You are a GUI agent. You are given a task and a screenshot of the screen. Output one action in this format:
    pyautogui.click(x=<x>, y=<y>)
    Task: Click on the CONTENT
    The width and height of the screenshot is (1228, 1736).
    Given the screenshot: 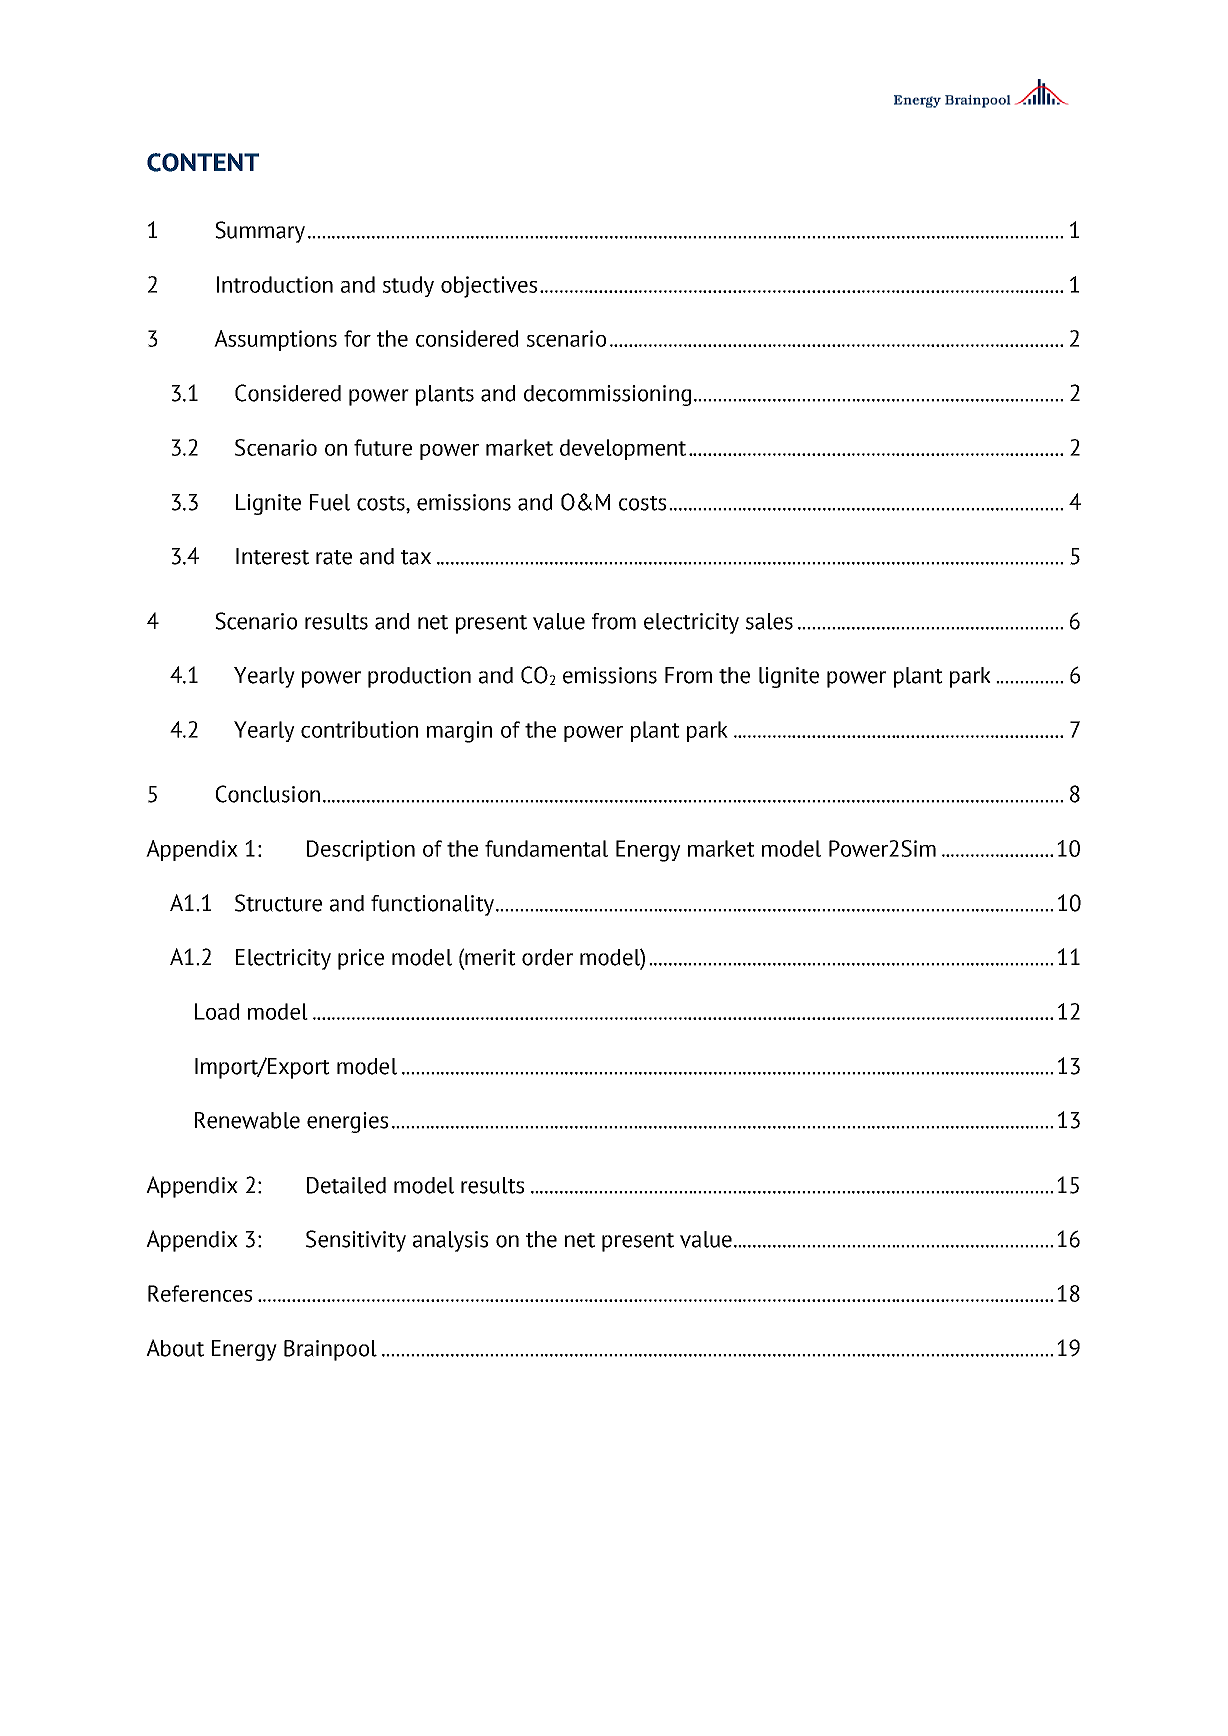 What is the action you would take?
    pyautogui.click(x=203, y=162)
